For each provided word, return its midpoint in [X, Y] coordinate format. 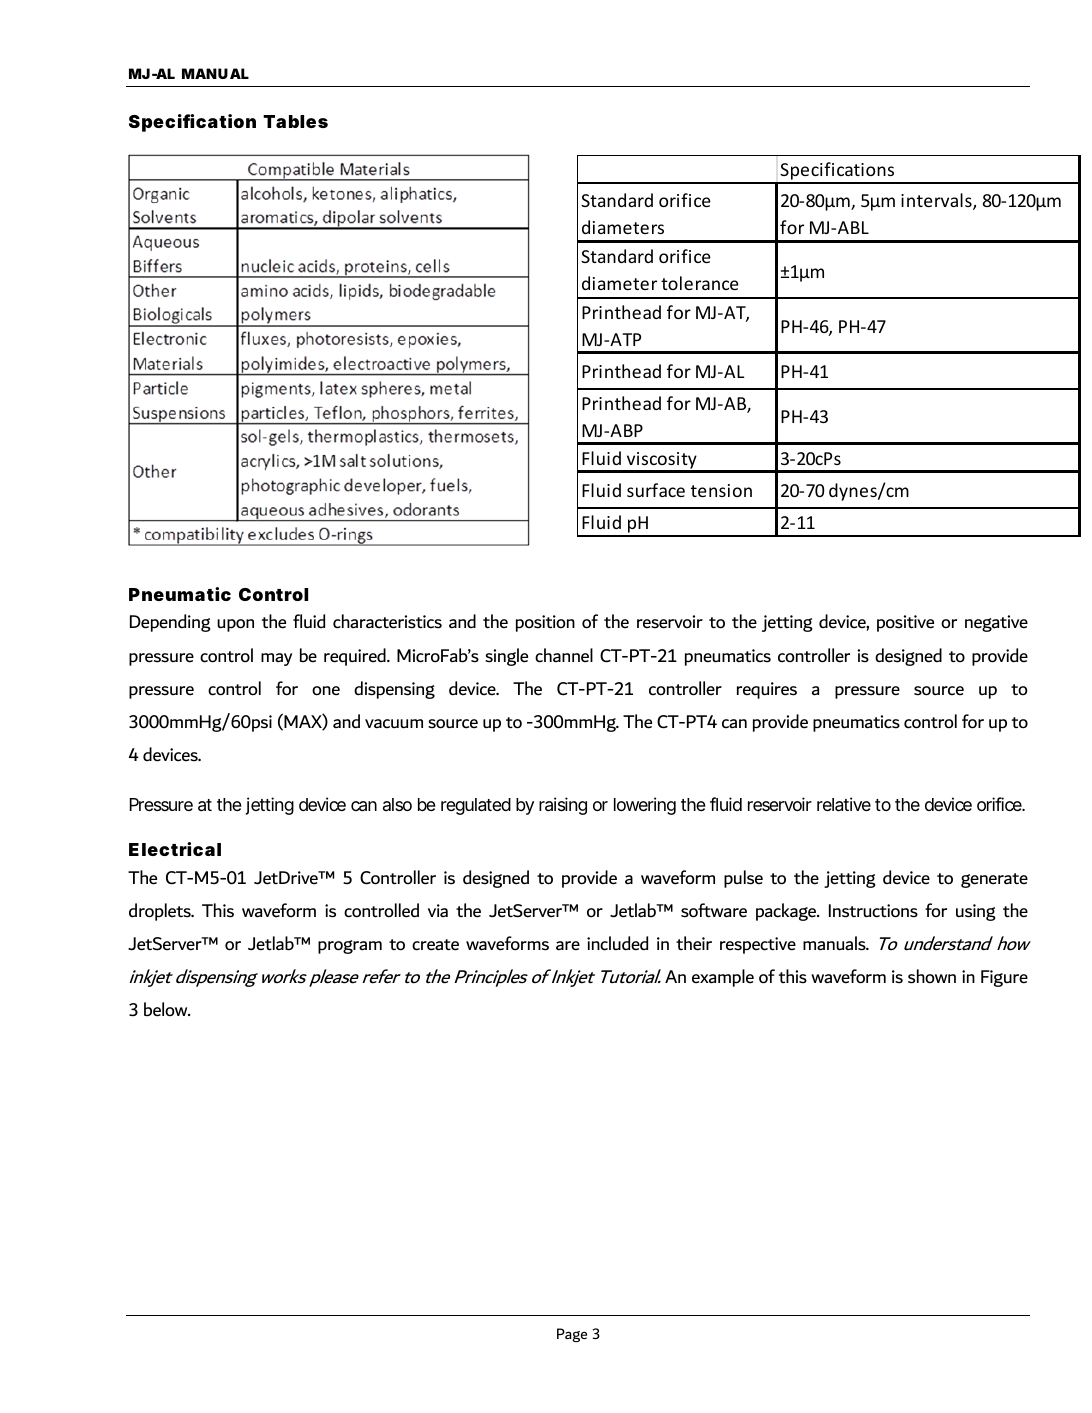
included [617, 943]
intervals [937, 201]
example [723, 978]
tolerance [700, 283]
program [350, 947]
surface [656, 490]
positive [905, 623]
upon [235, 625]
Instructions [873, 911]
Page [572, 1335]
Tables [295, 121]
